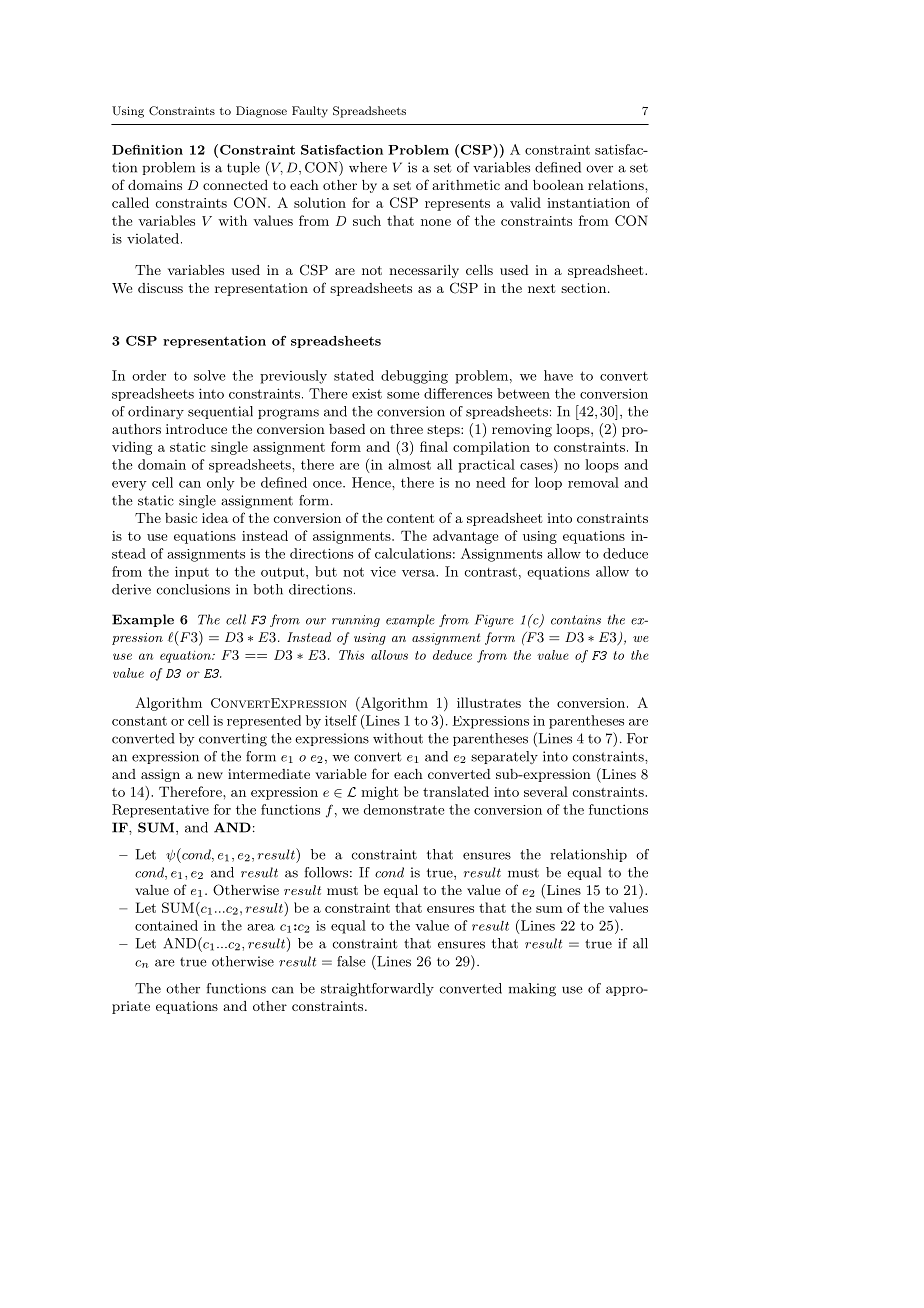  I want to click on false, so click(351, 961).
